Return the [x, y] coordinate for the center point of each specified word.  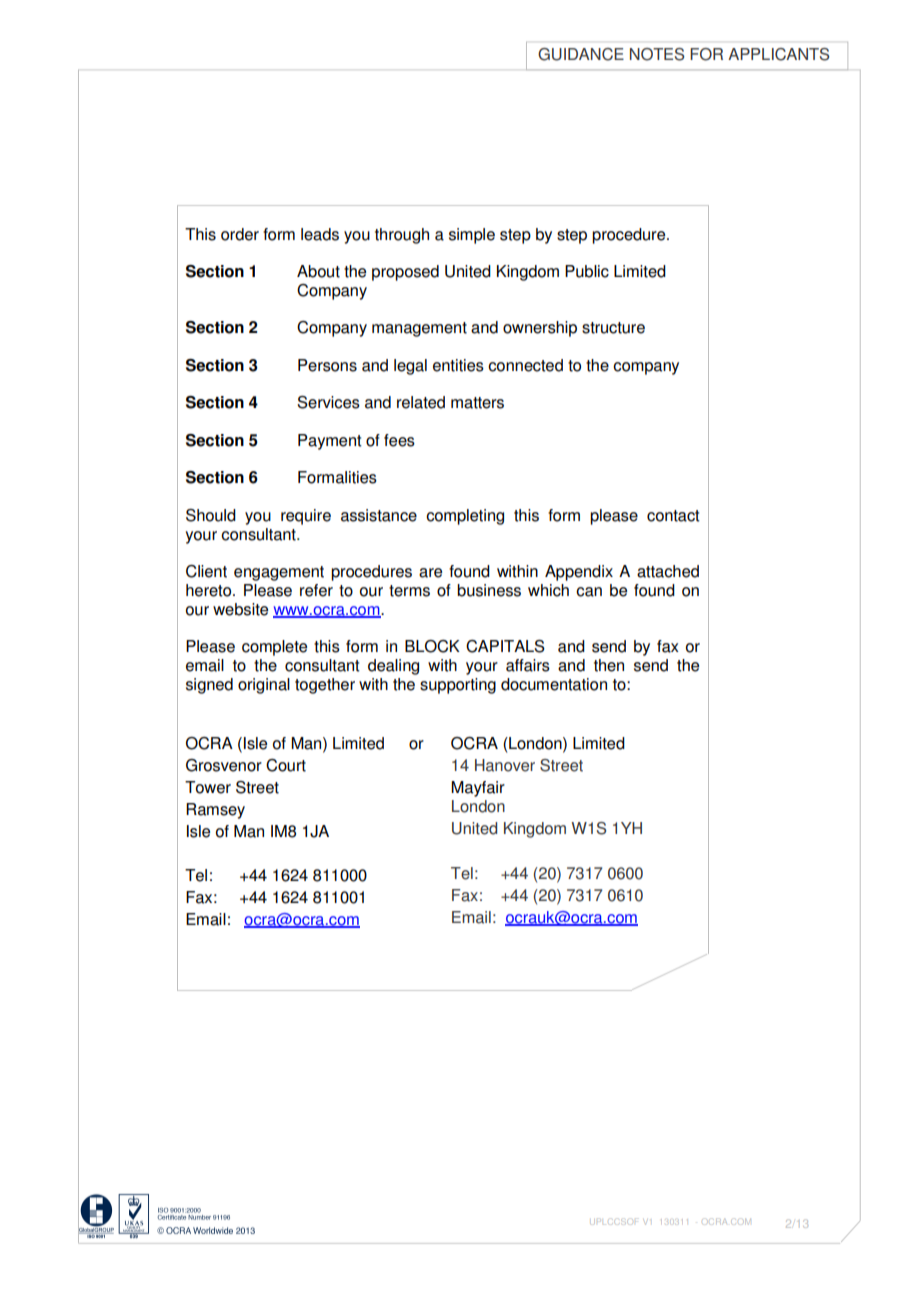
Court [286, 765]
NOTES [657, 54]
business [489, 590]
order [240, 234]
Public [587, 271]
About [318, 271]
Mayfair [478, 789]
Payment [330, 442]
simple [472, 236]
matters [477, 403]
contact [673, 516]
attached [668, 571]
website [240, 609]
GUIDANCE [581, 54]
